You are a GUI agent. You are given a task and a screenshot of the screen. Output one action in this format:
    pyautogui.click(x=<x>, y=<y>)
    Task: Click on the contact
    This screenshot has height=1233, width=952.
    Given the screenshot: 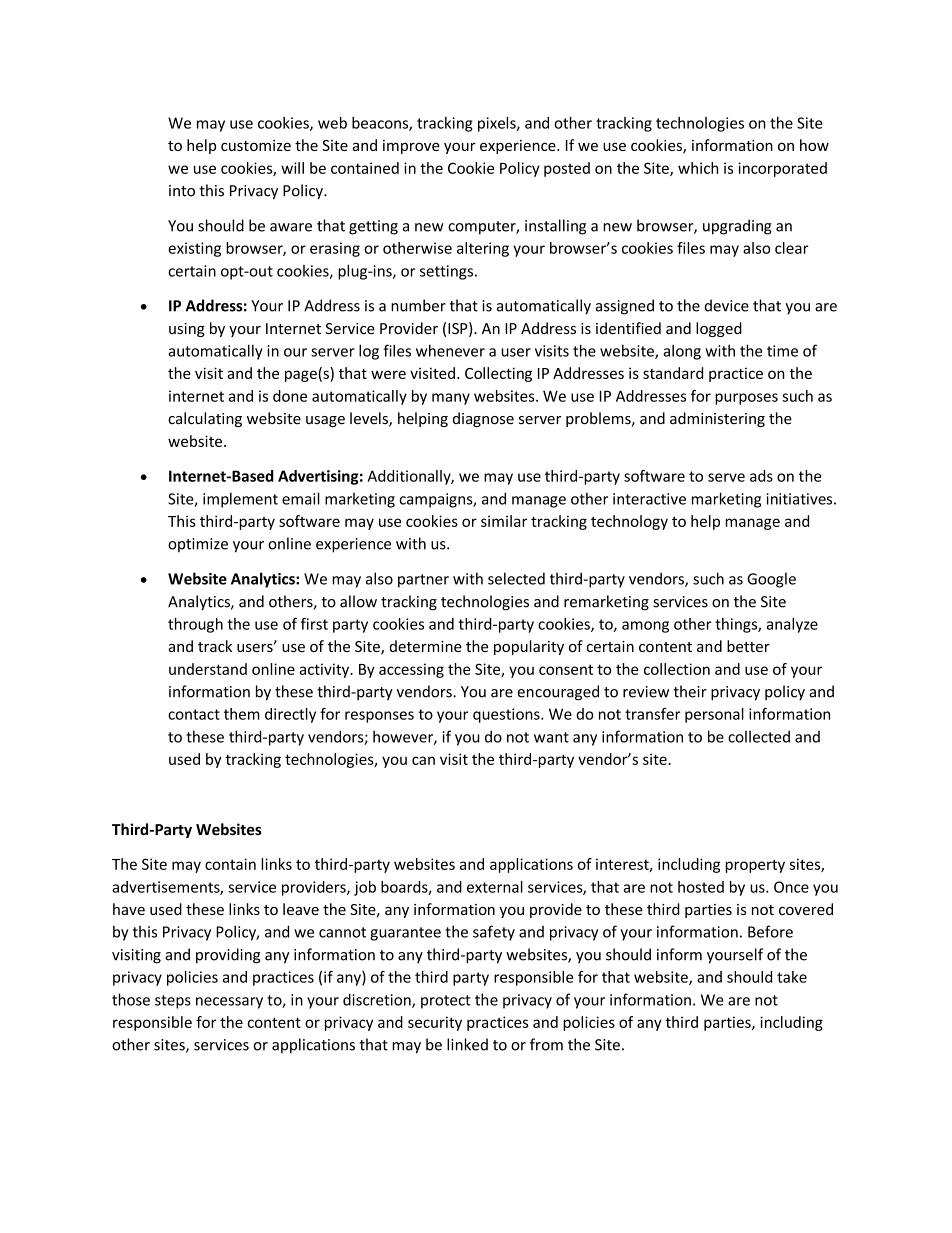 What is the action you would take?
    pyautogui.click(x=194, y=714)
